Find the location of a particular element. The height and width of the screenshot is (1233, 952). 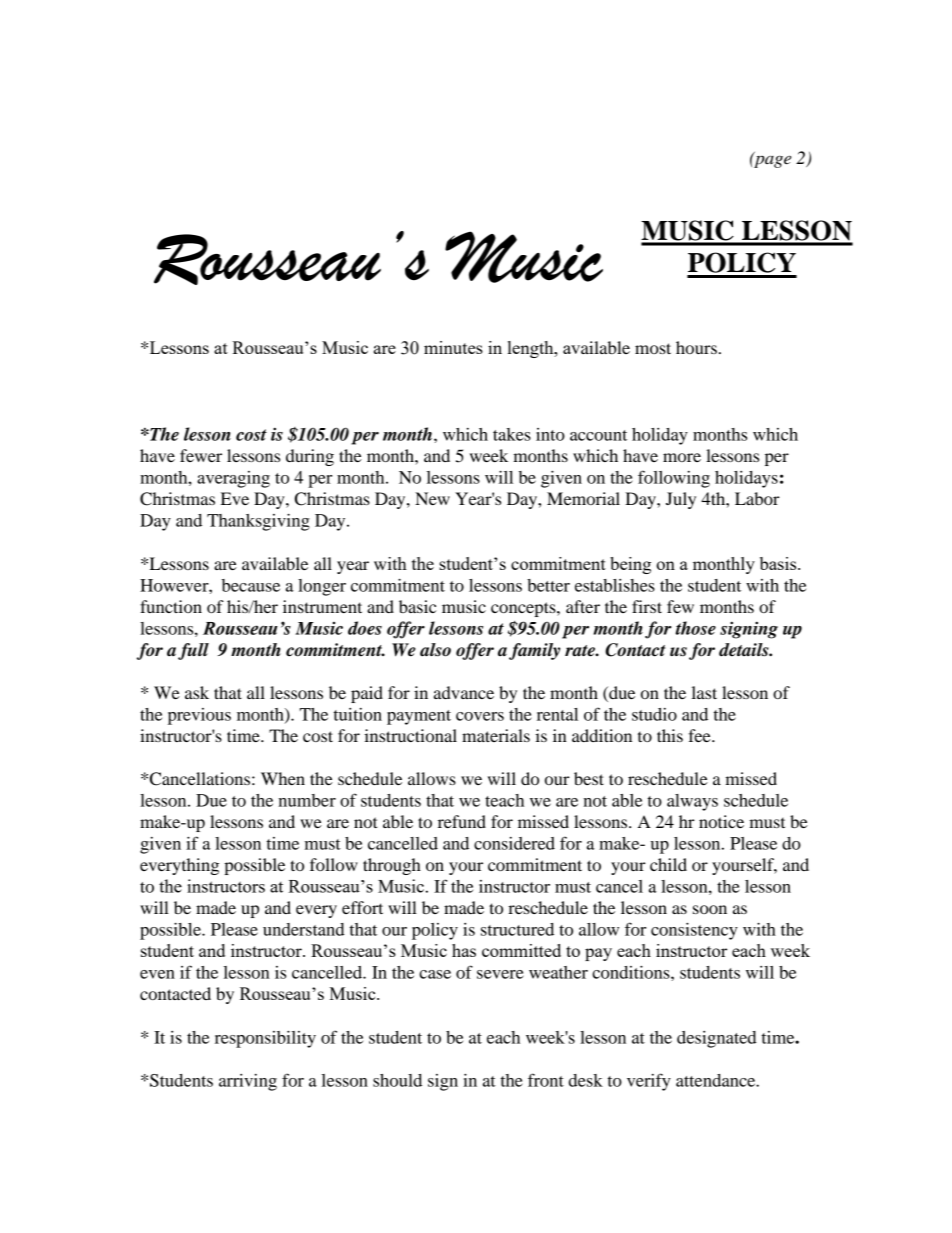

fee is located at coordinates (700, 735).
